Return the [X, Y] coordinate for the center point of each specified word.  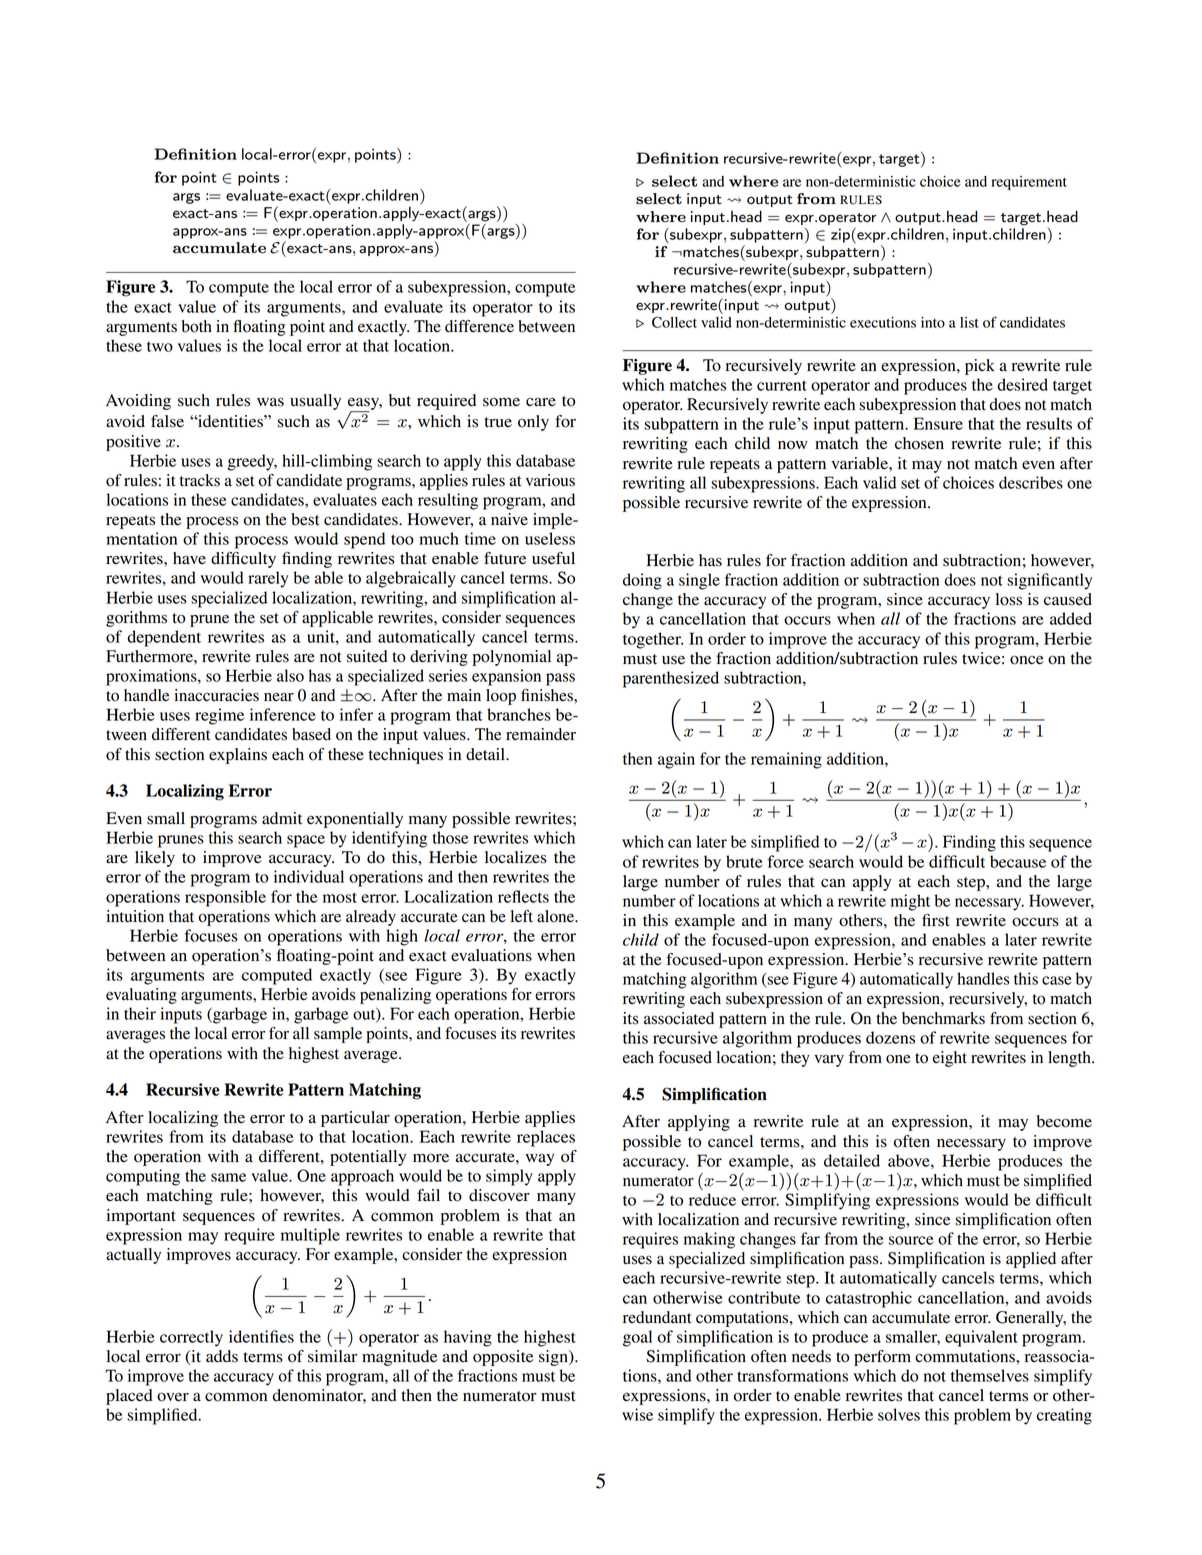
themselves [990, 1375]
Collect [674, 322]
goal [637, 1338]
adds [222, 1356]
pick [980, 367]
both [196, 326]
